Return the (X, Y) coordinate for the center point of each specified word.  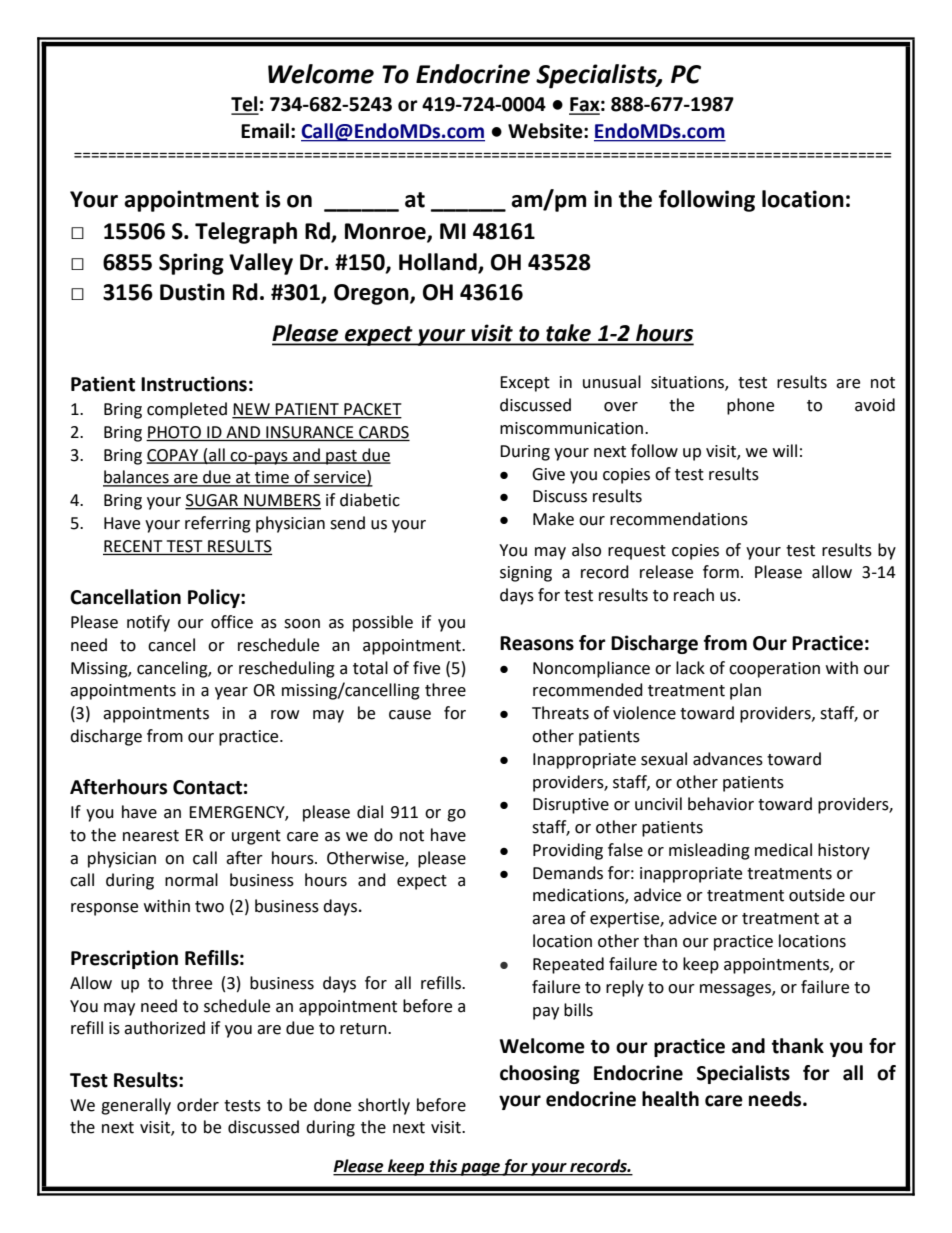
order (198, 1105)
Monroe (386, 232)
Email (265, 131)
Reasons (537, 643)
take (568, 334)
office (232, 622)
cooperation (774, 670)
